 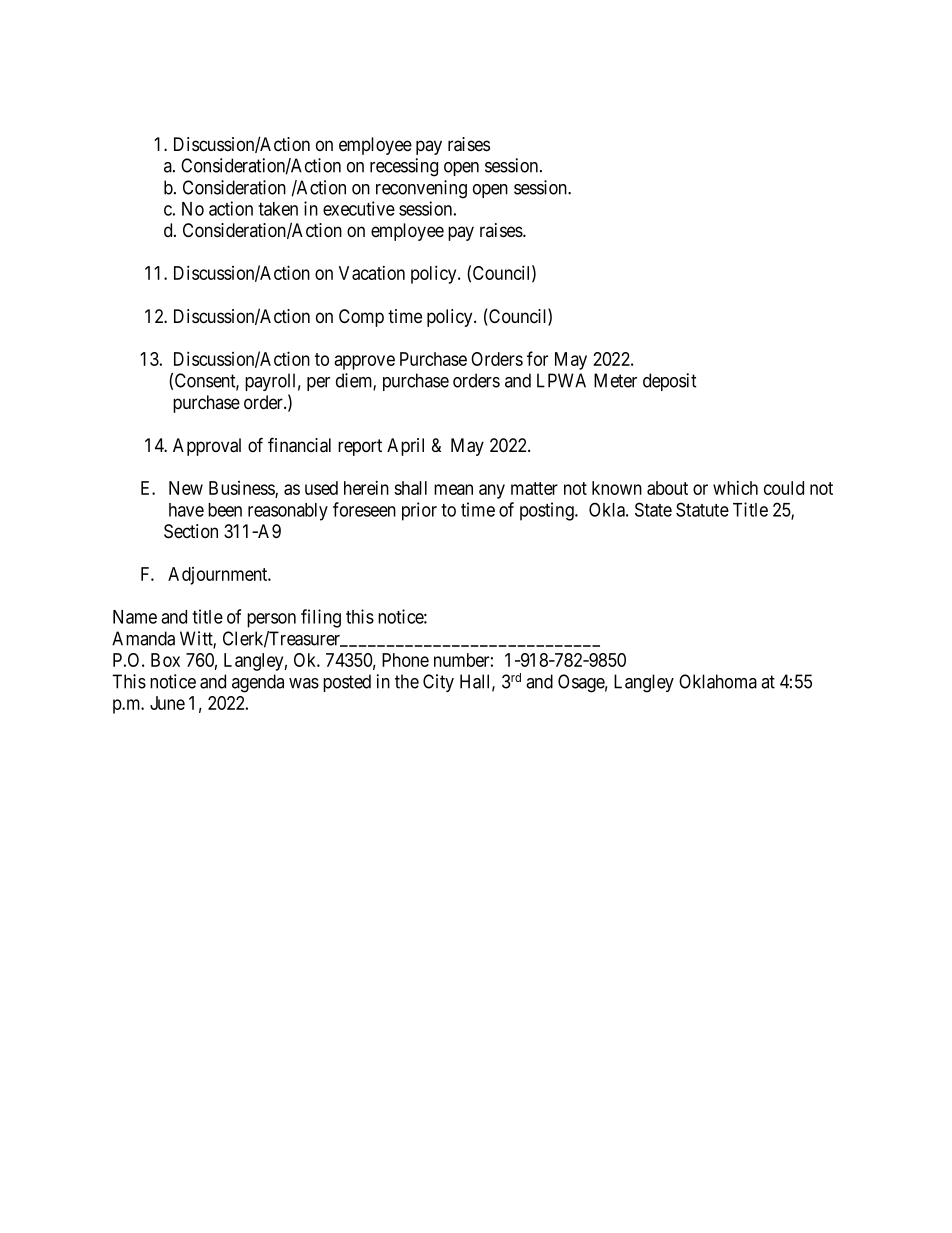 I want to click on Comp, so click(x=361, y=318).
